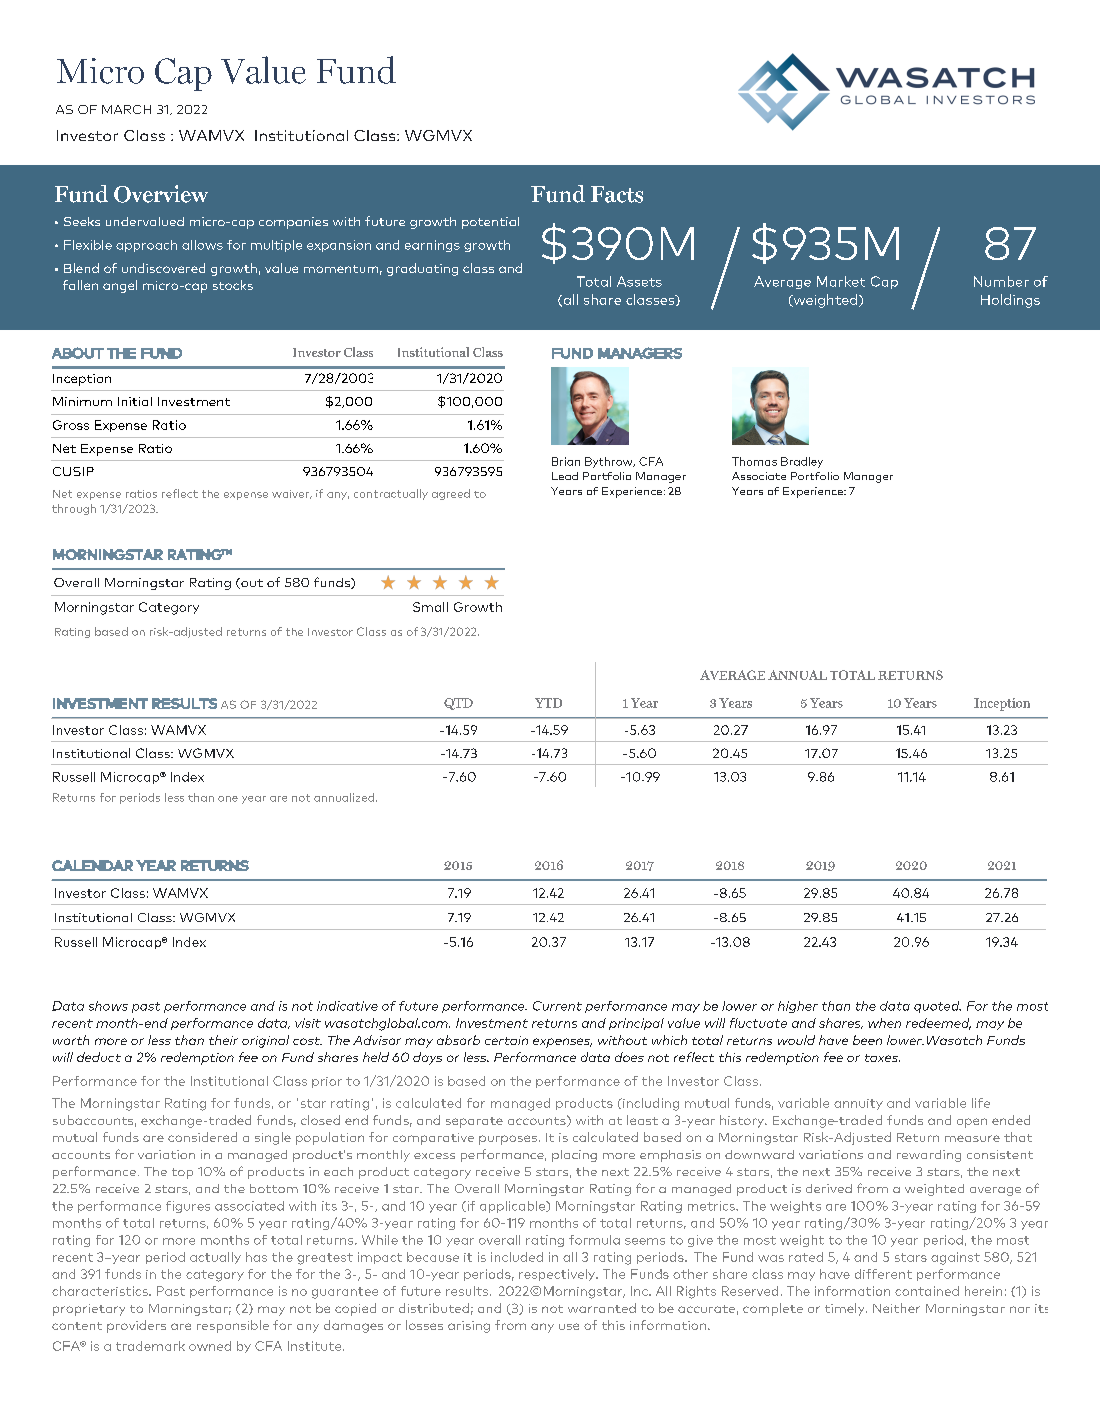 This image has height=1424, width=1100. What do you see at coordinates (841, 281) in the image?
I see `Market` at bounding box center [841, 281].
